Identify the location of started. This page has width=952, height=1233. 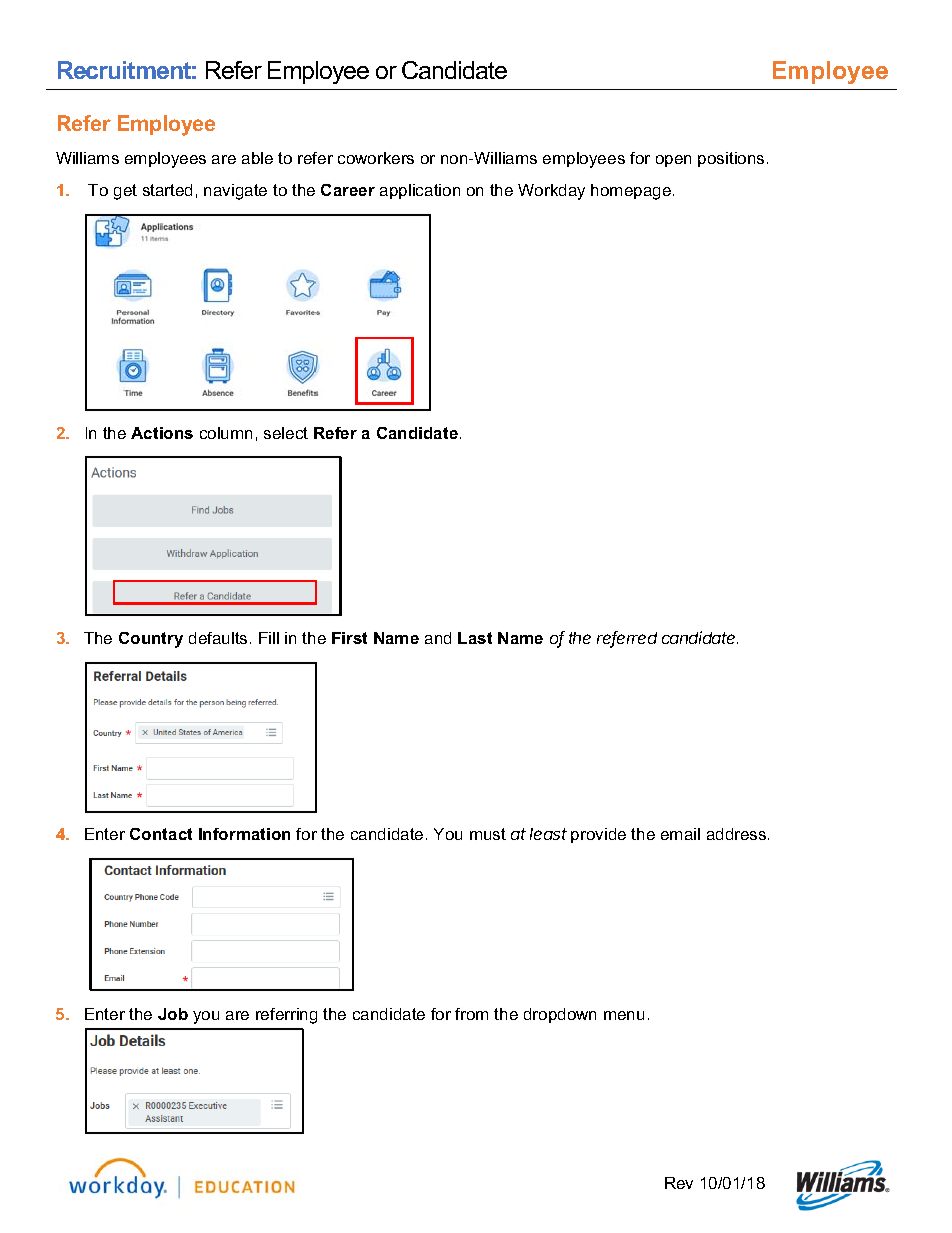
(167, 190).
